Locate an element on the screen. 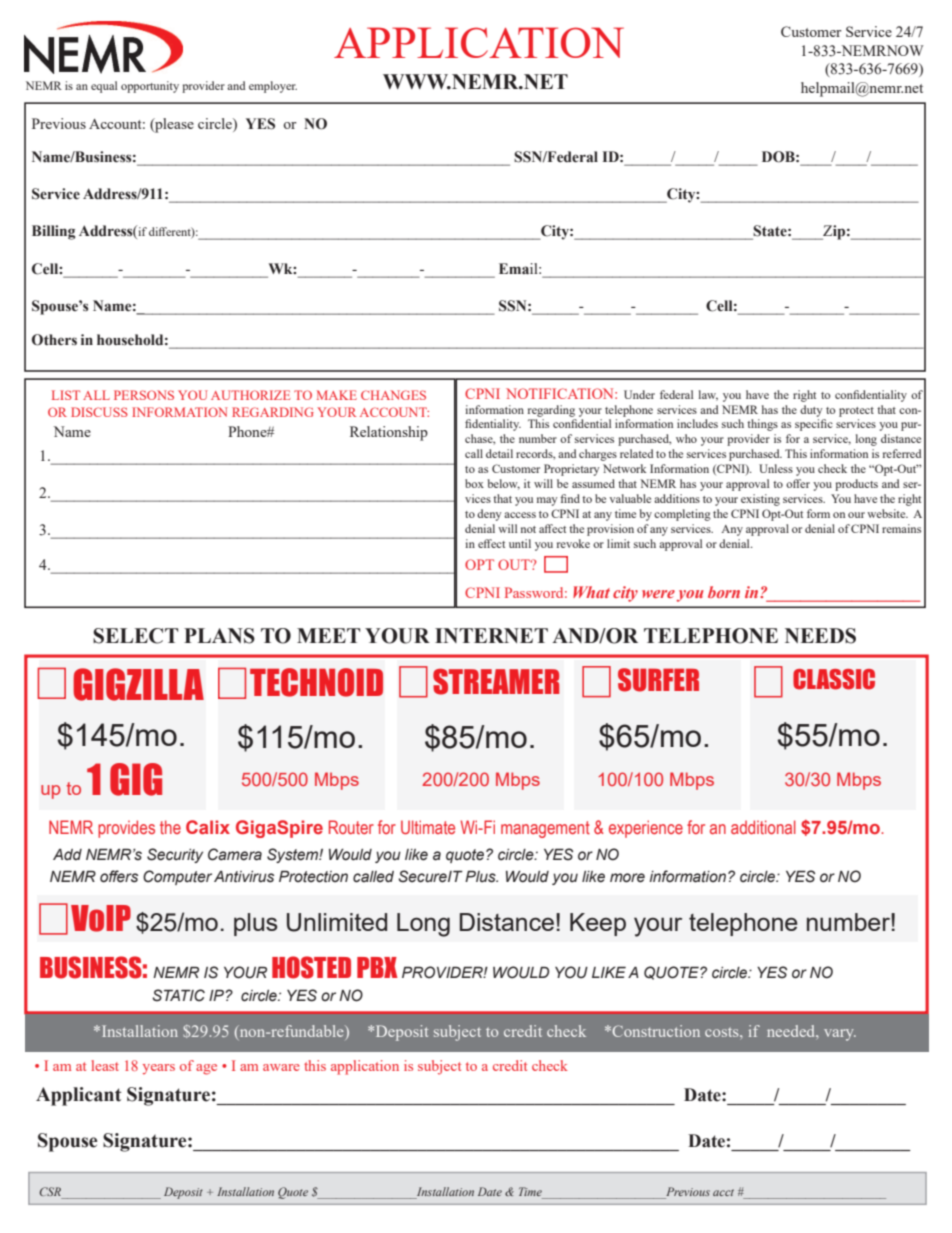  SELECT is located at coordinates (135, 636).
